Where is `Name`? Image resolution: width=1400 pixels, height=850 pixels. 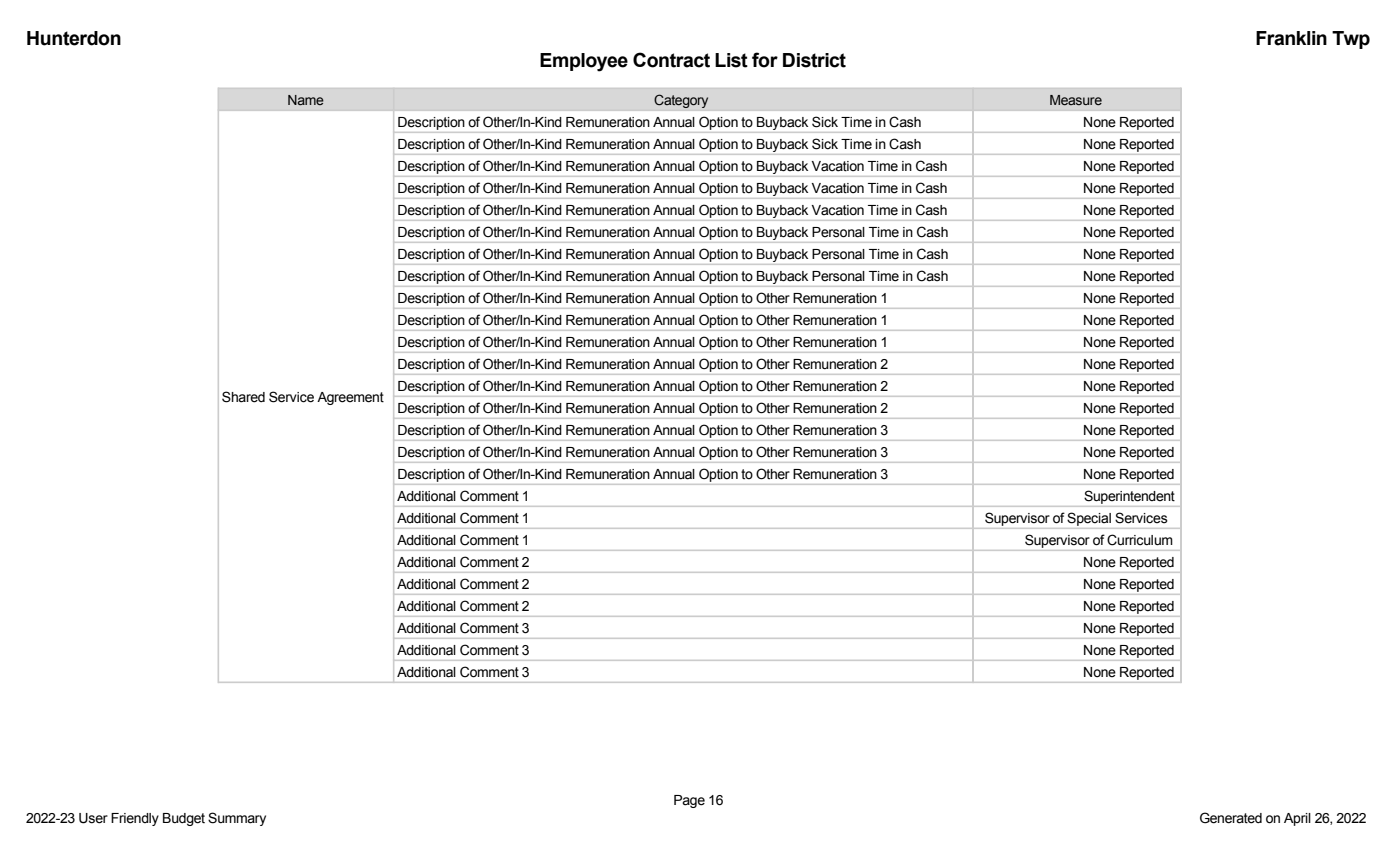 Name is located at coordinates (306, 100).
